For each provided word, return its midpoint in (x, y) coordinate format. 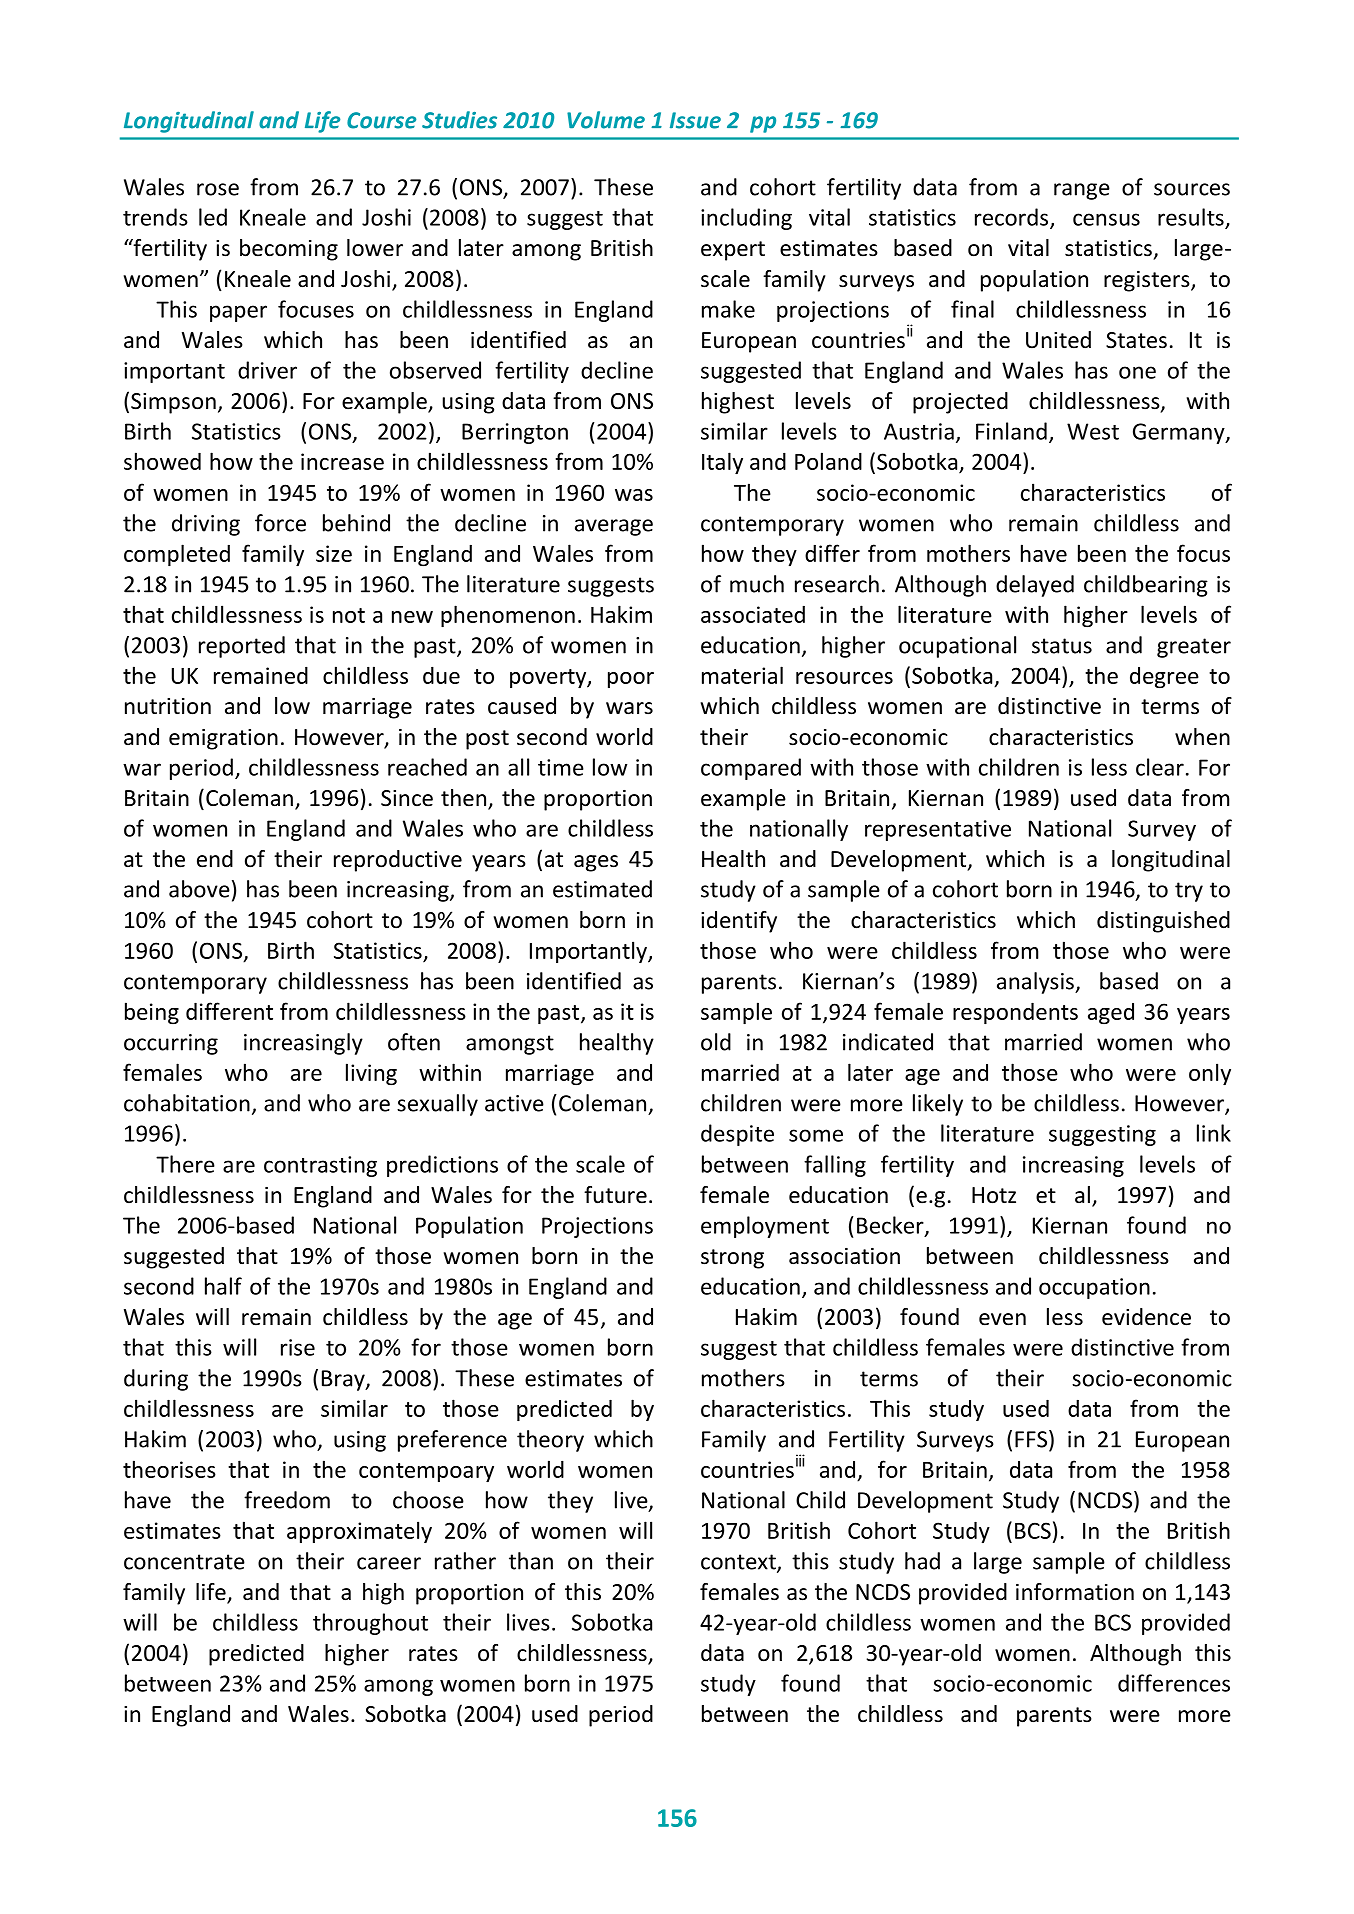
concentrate (184, 1562)
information (1075, 1592)
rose (218, 189)
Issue (695, 120)
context (739, 1563)
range (1082, 191)
